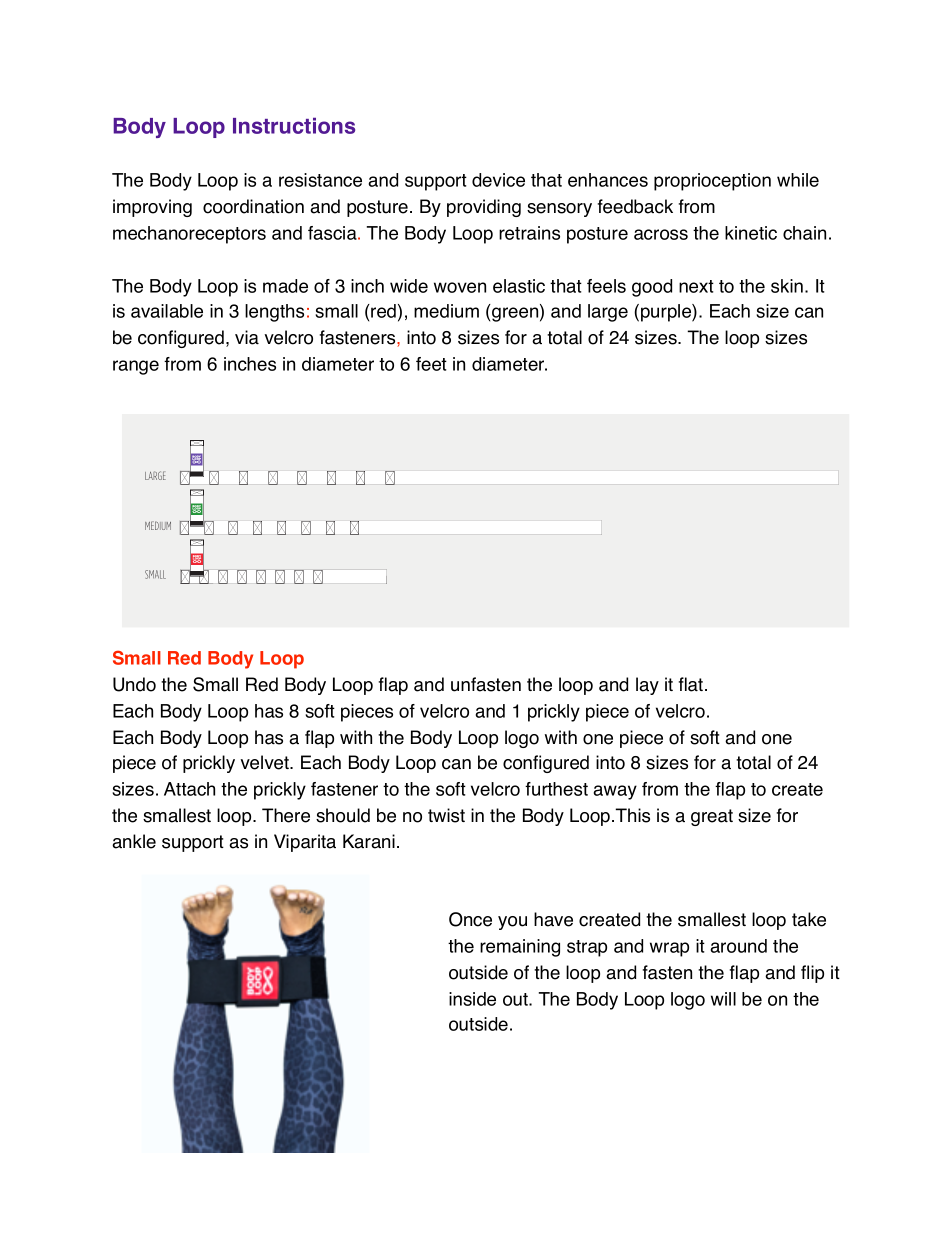  I want to click on ankle, so click(134, 841).
